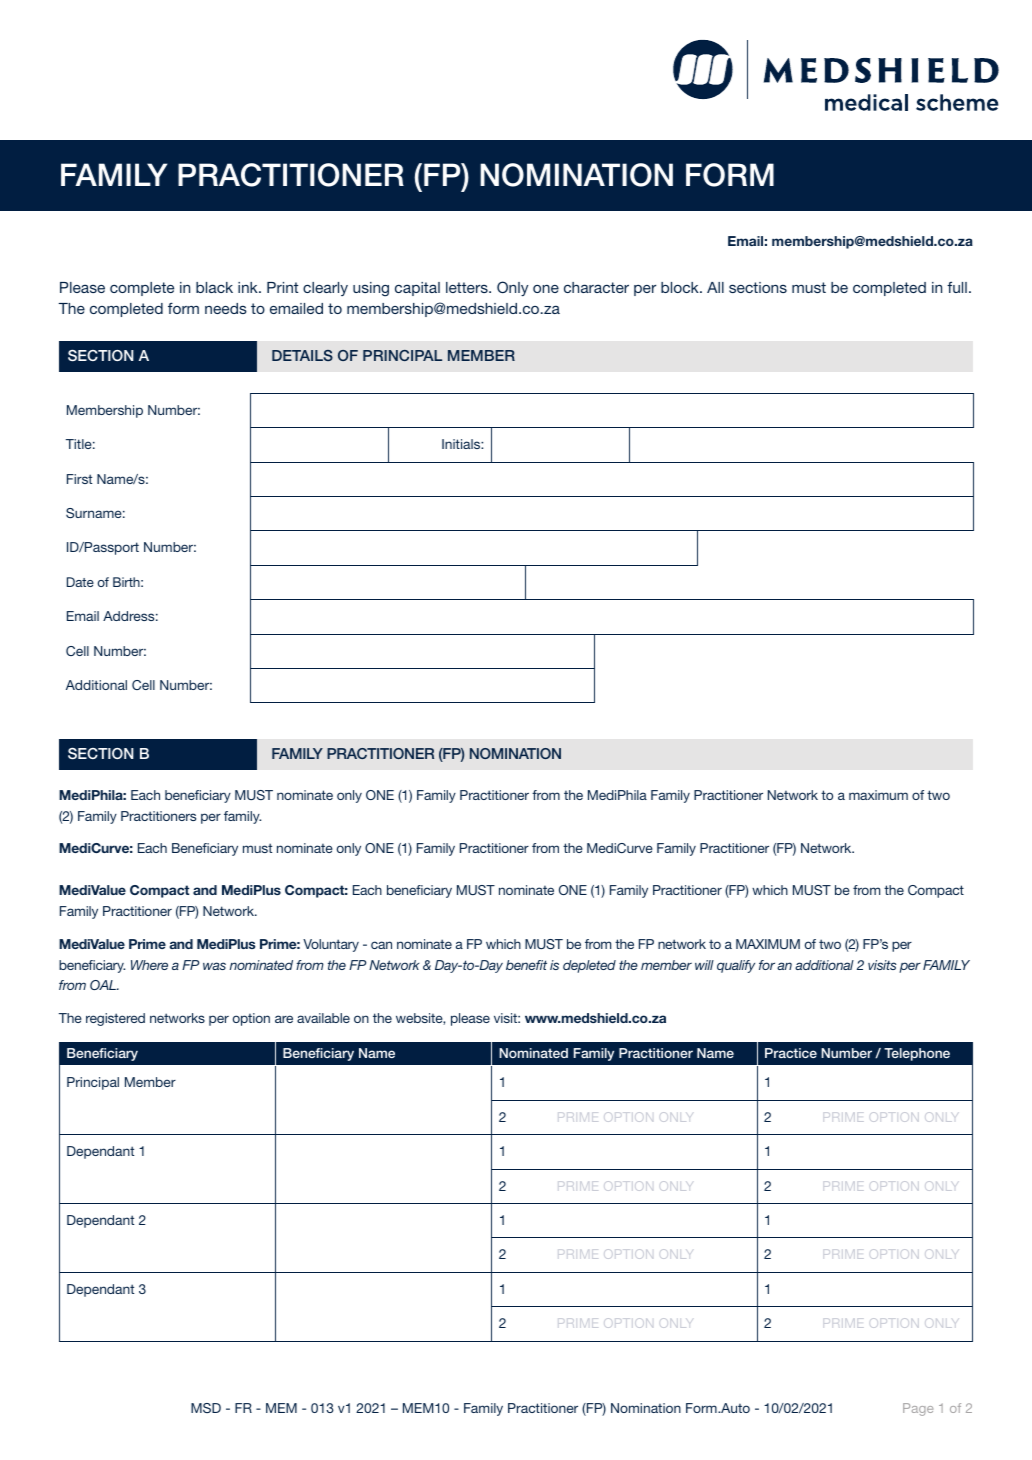  Describe the element at coordinates (957, 287) in the screenshot. I see `full` at that location.
